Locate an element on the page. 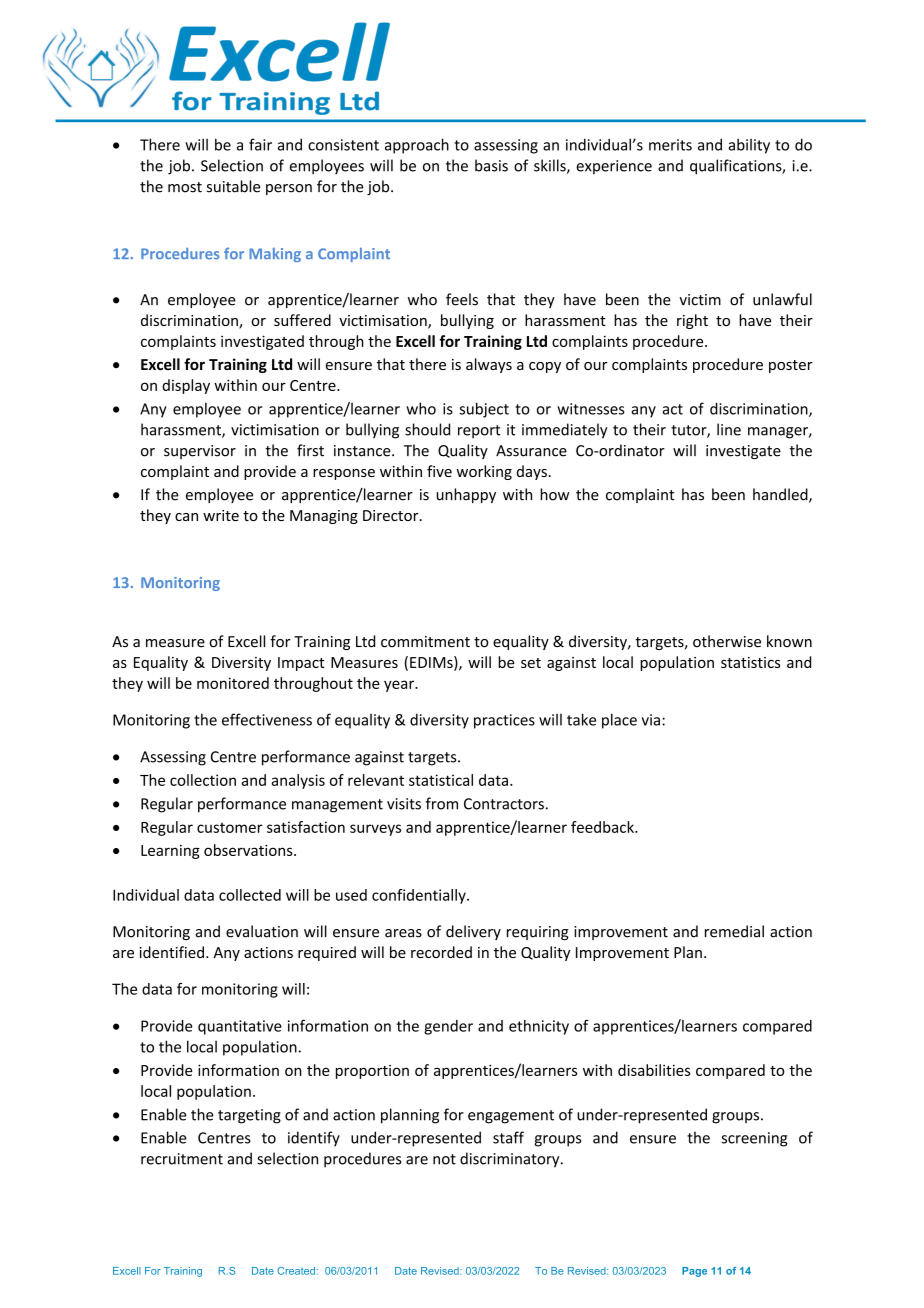  Created is located at coordinates (296, 1271).
